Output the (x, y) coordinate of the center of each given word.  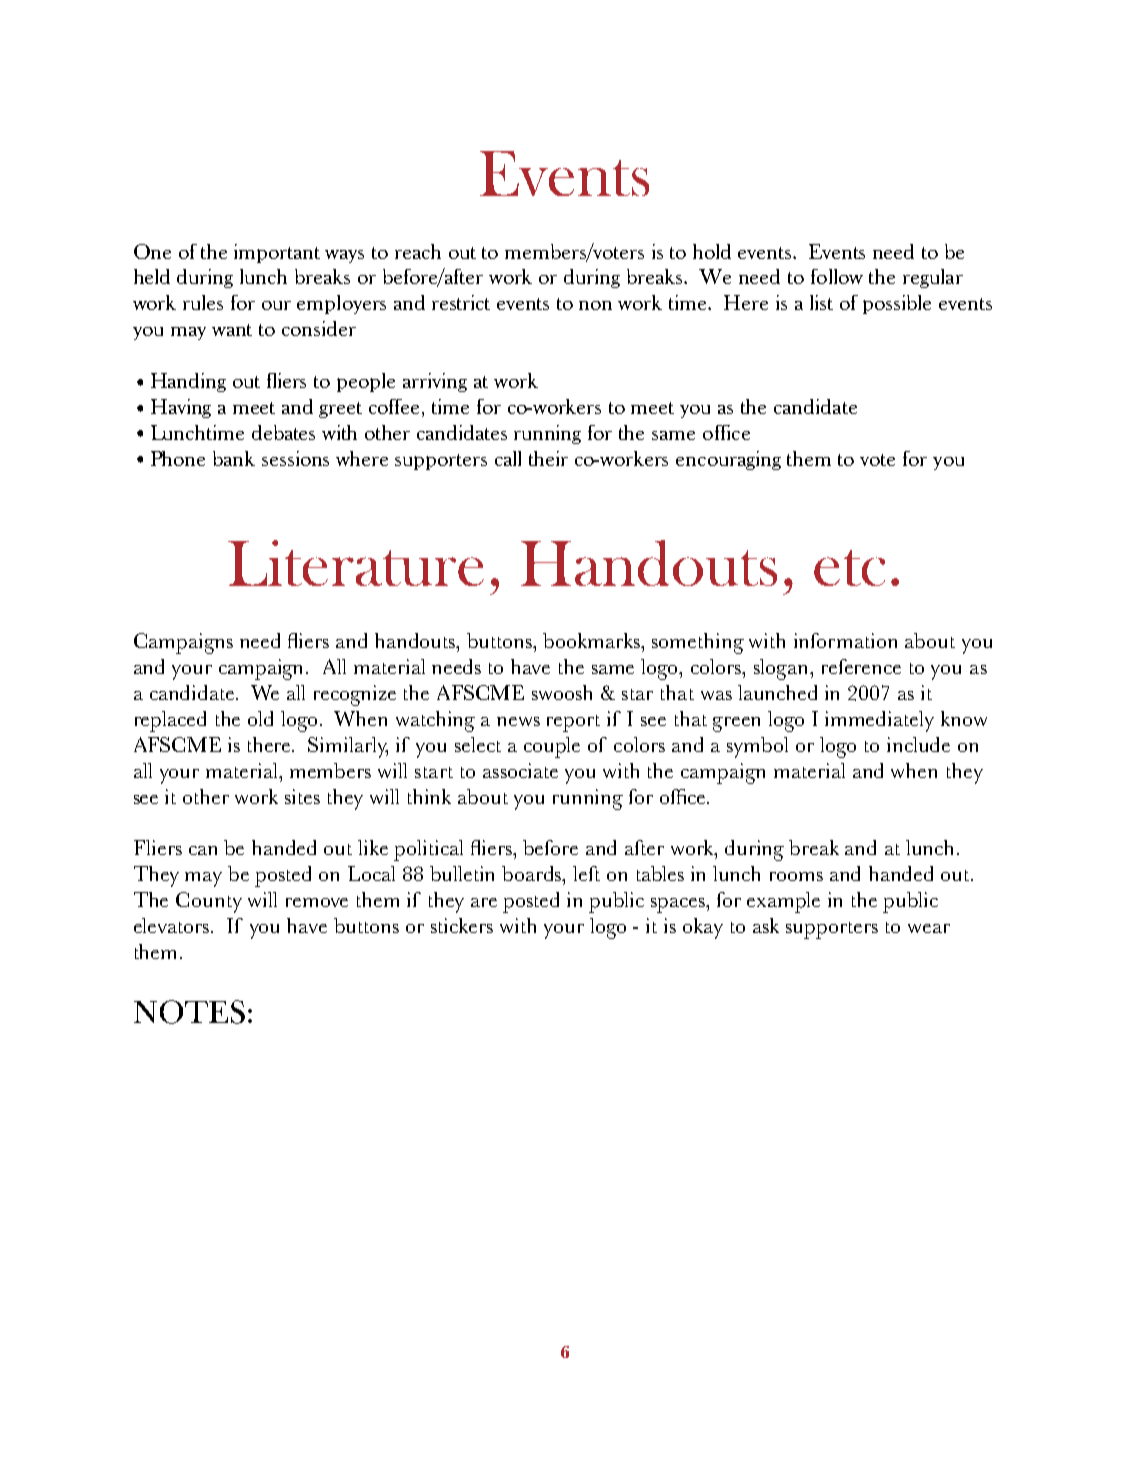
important (277, 253)
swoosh (562, 692)
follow (837, 276)
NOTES (189, 1012)
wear (929, 928)
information (845, 640)
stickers (462, 925)
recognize (355, 695)
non (595, 305)
